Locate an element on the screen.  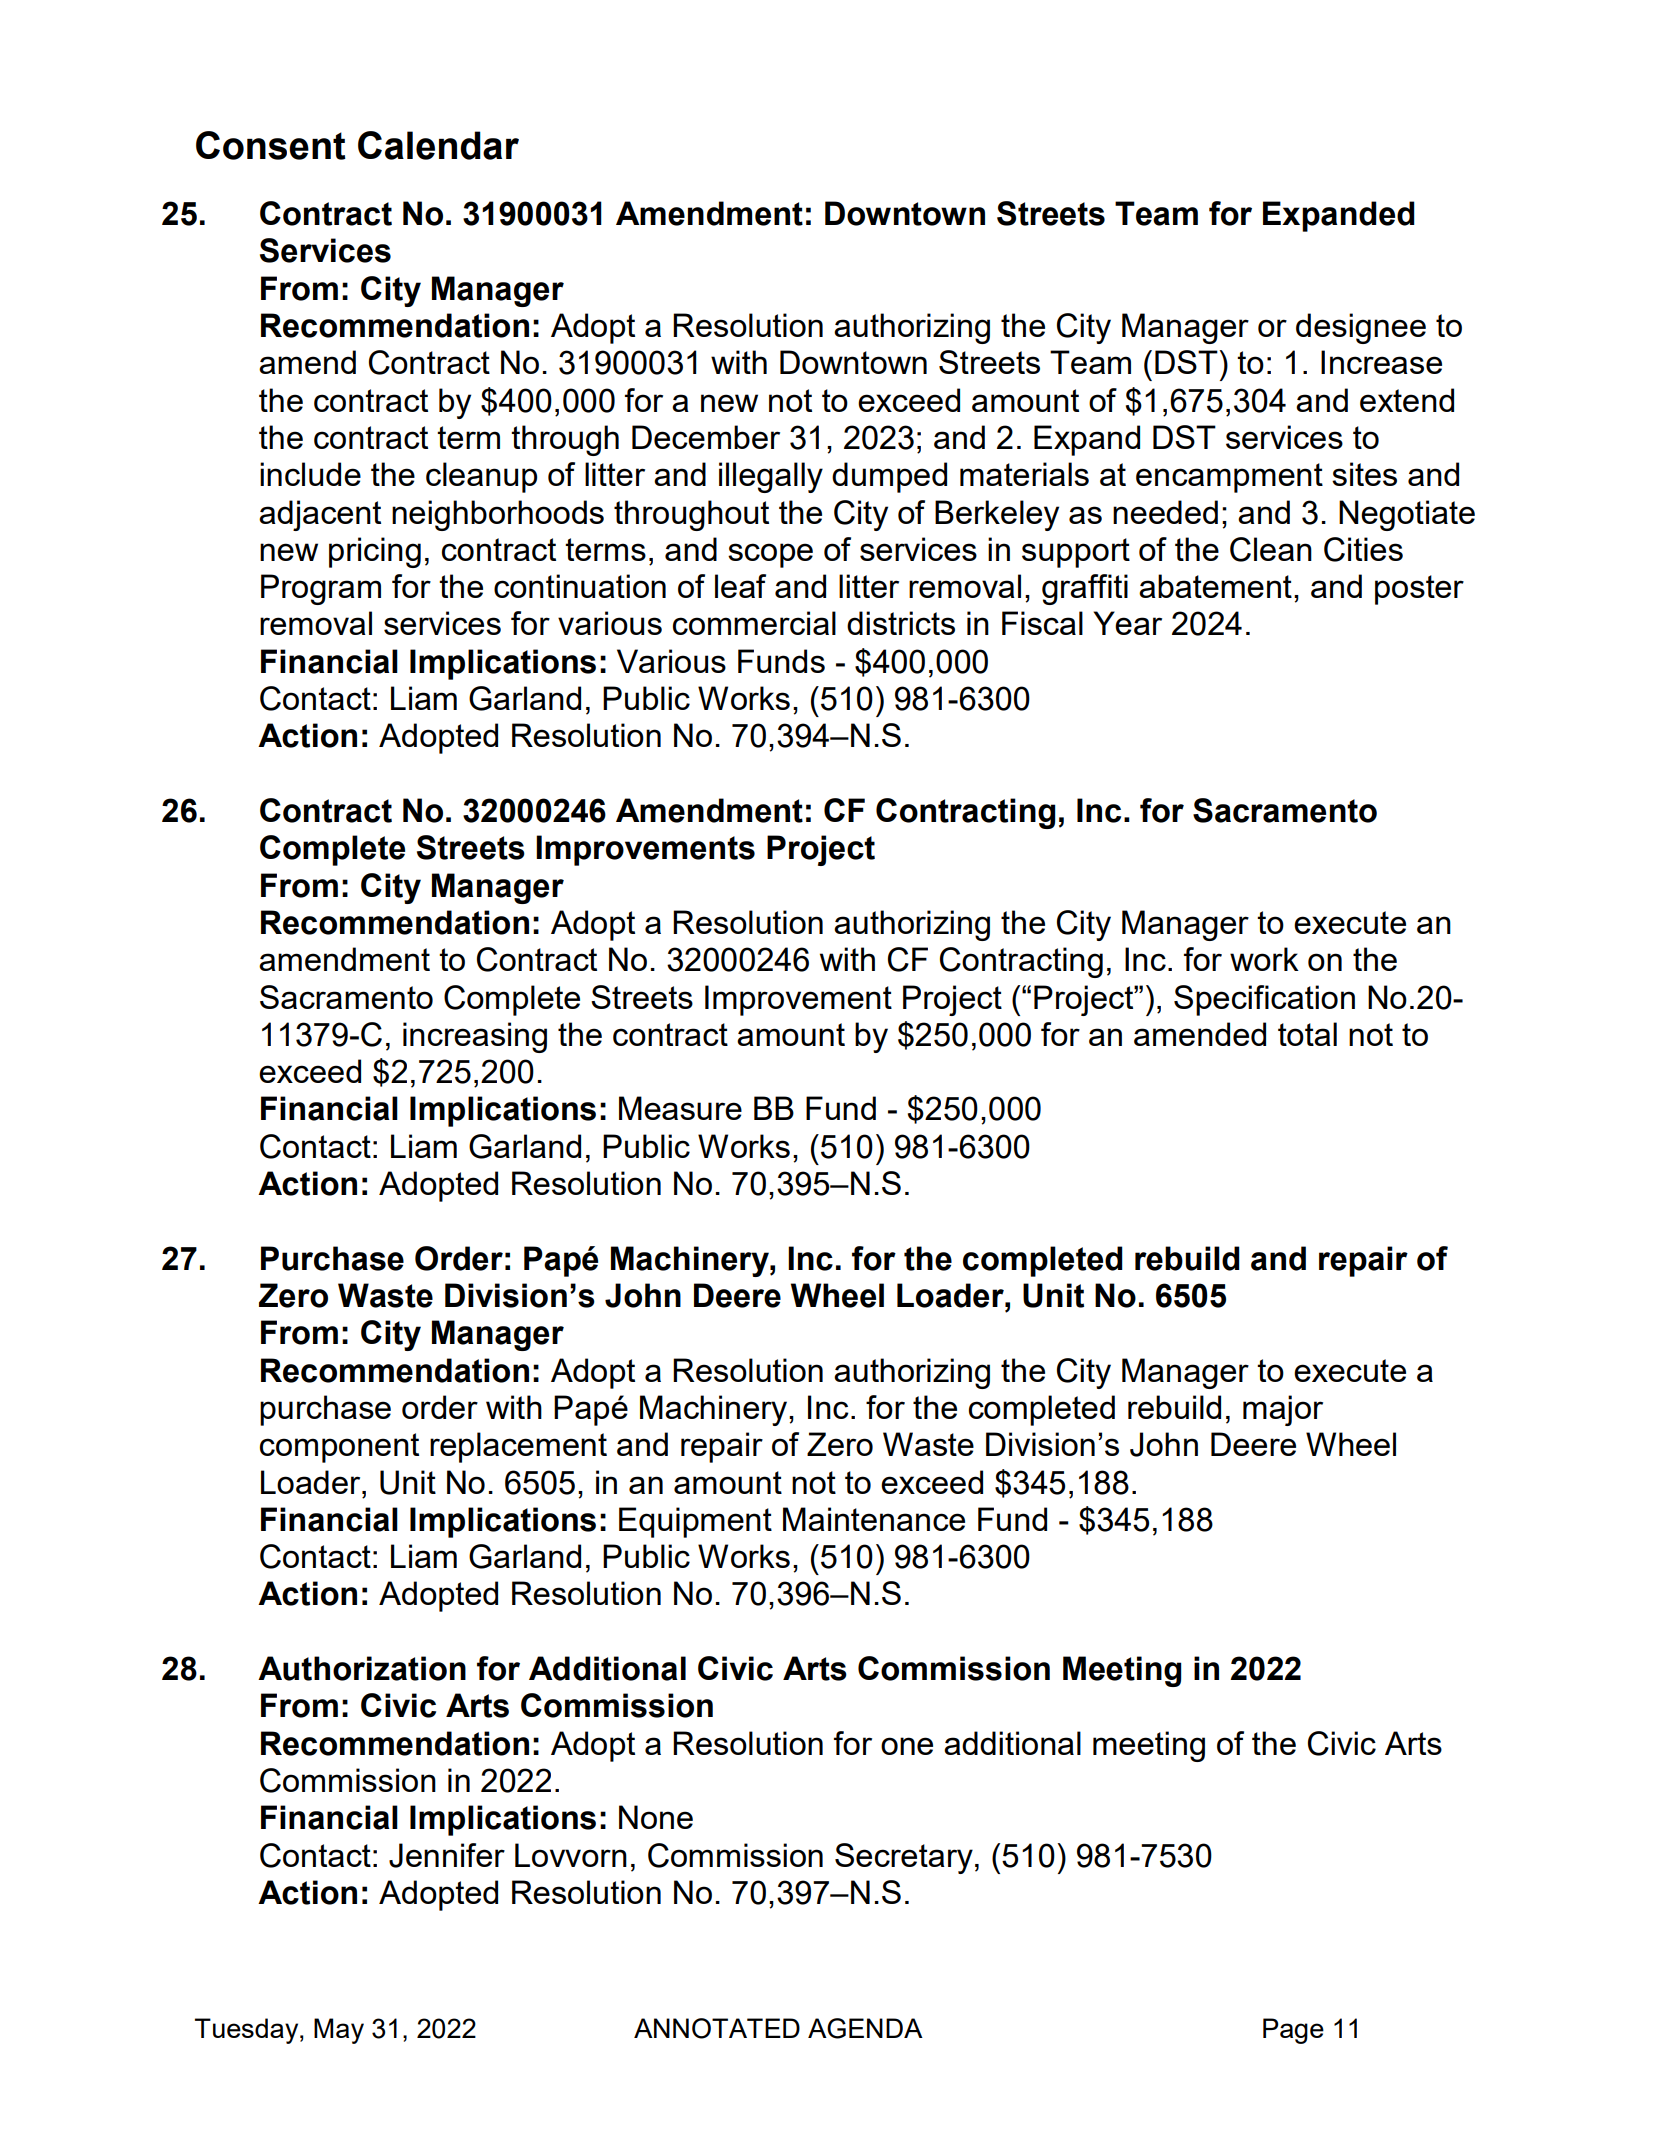
Page is located at coordinates (1293, 2031).
